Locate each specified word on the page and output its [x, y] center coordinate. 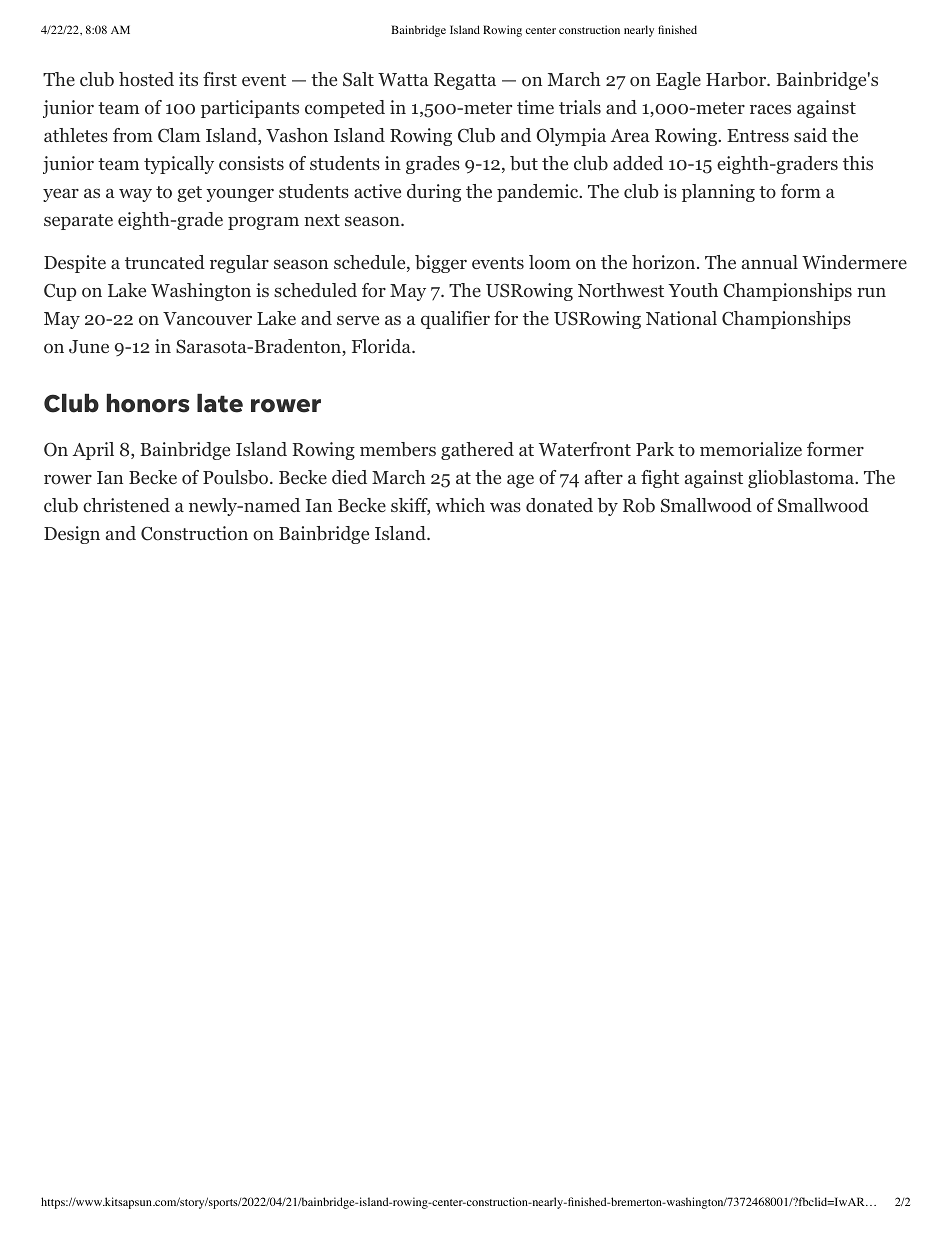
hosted [146, 79]
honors [148, 403]
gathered [477, 451]
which [460, 505]
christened [126, 505]
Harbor [737, 79]
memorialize [751, 449]
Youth [693, 290]
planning [718, 193]
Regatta [465, 81]
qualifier [455, 320]
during [434, 193]
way [135, 195]
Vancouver [207, 319]
